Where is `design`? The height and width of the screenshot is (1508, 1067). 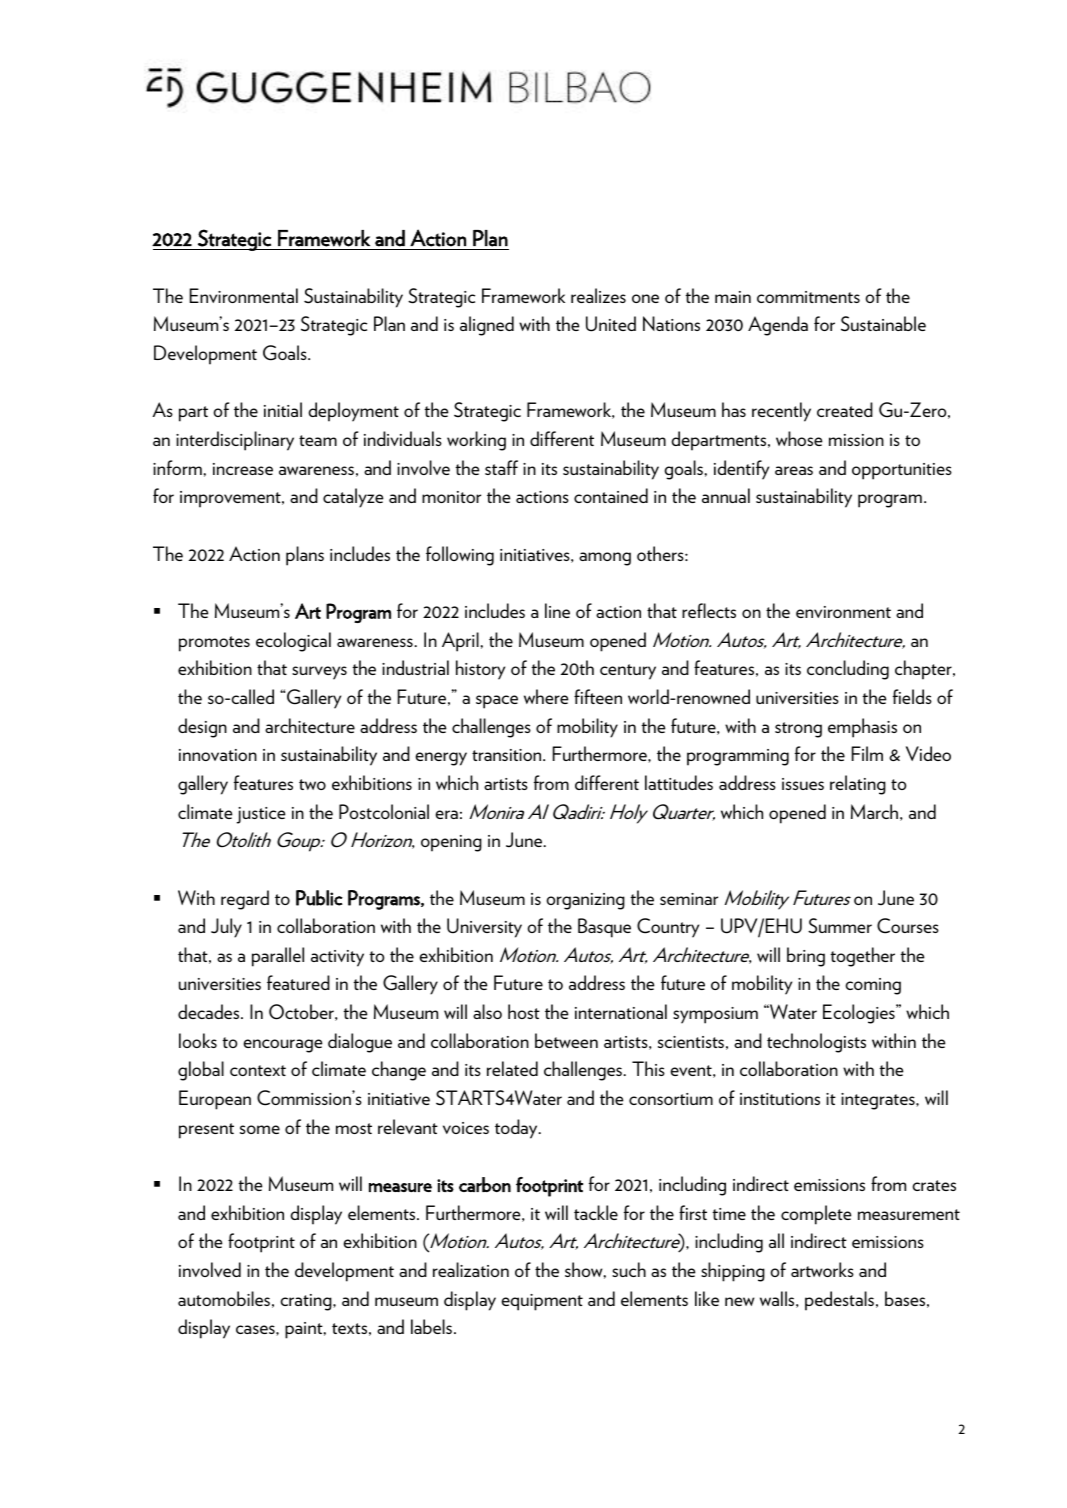 design is located at coordinates (202, 728).
